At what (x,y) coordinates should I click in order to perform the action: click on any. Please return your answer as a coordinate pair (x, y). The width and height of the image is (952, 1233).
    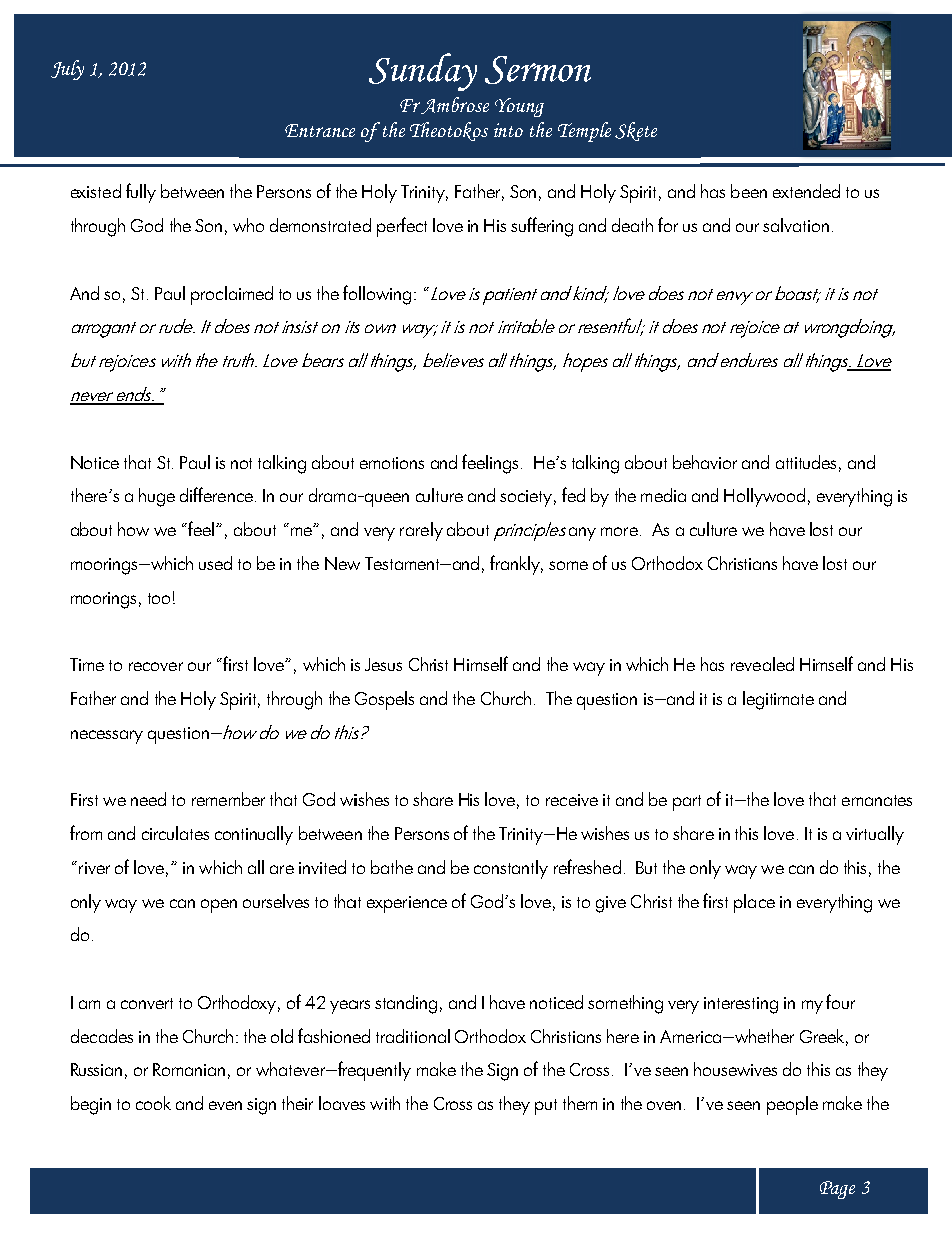
    Looking at the image, I should click on (582, 534).
